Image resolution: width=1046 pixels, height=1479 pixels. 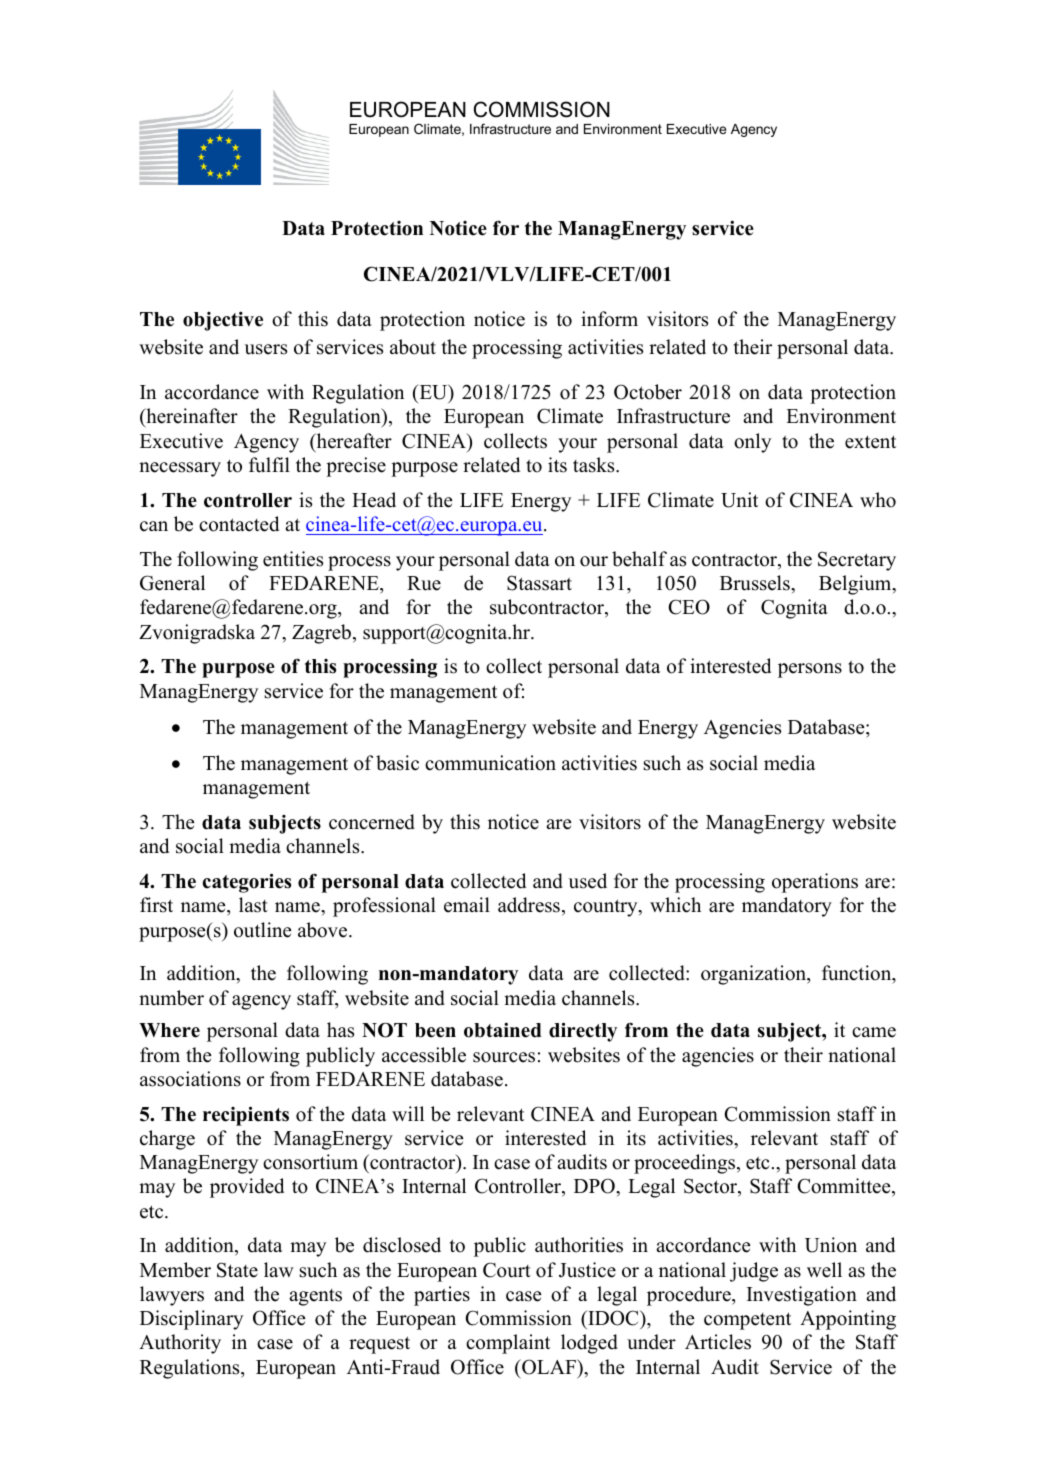 What do you see at coordinates (266, 349) in the image?
I see `users` at bounding box center [266, 349].
